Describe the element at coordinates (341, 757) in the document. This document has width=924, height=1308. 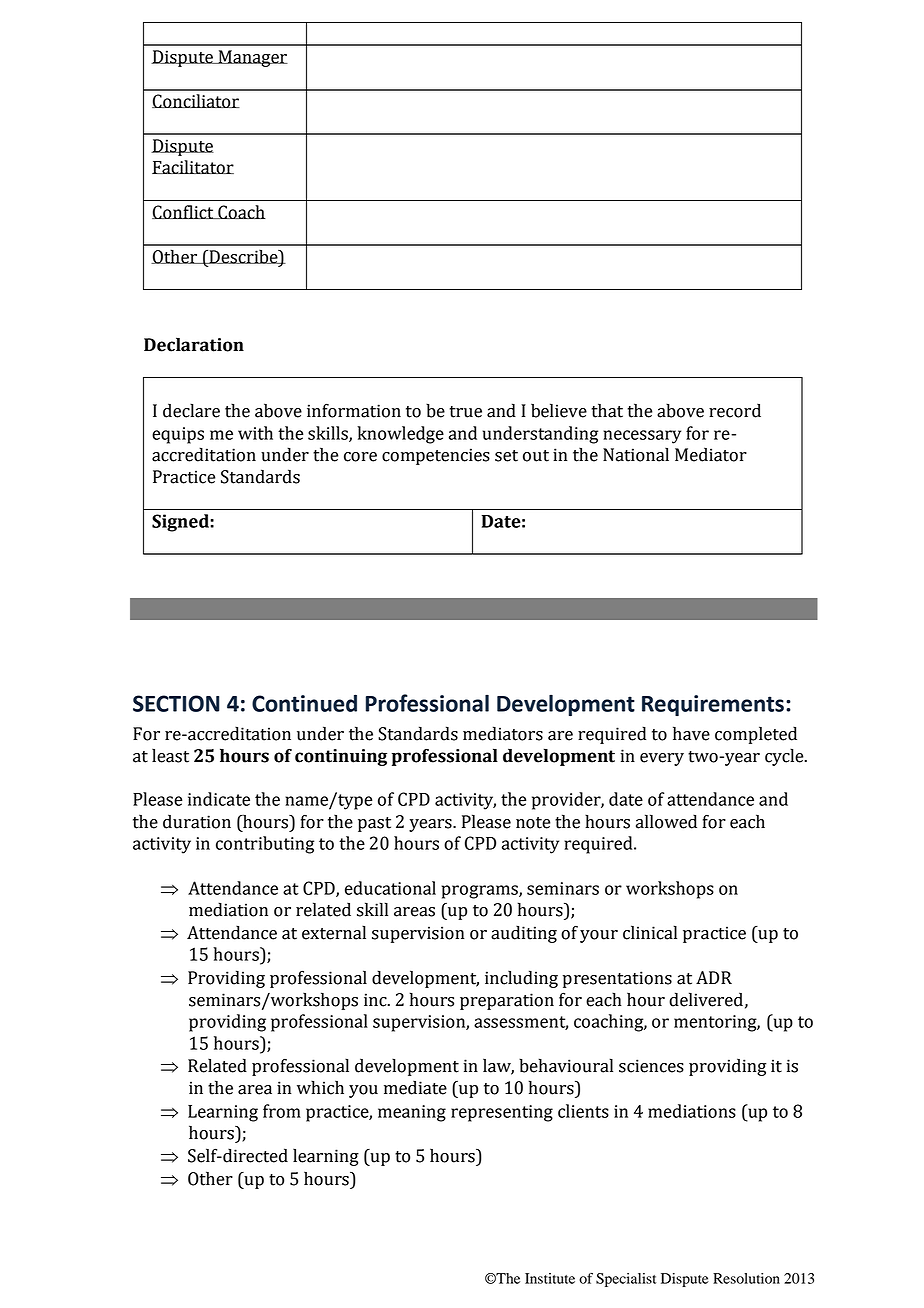
I see `continuing` at that location.
